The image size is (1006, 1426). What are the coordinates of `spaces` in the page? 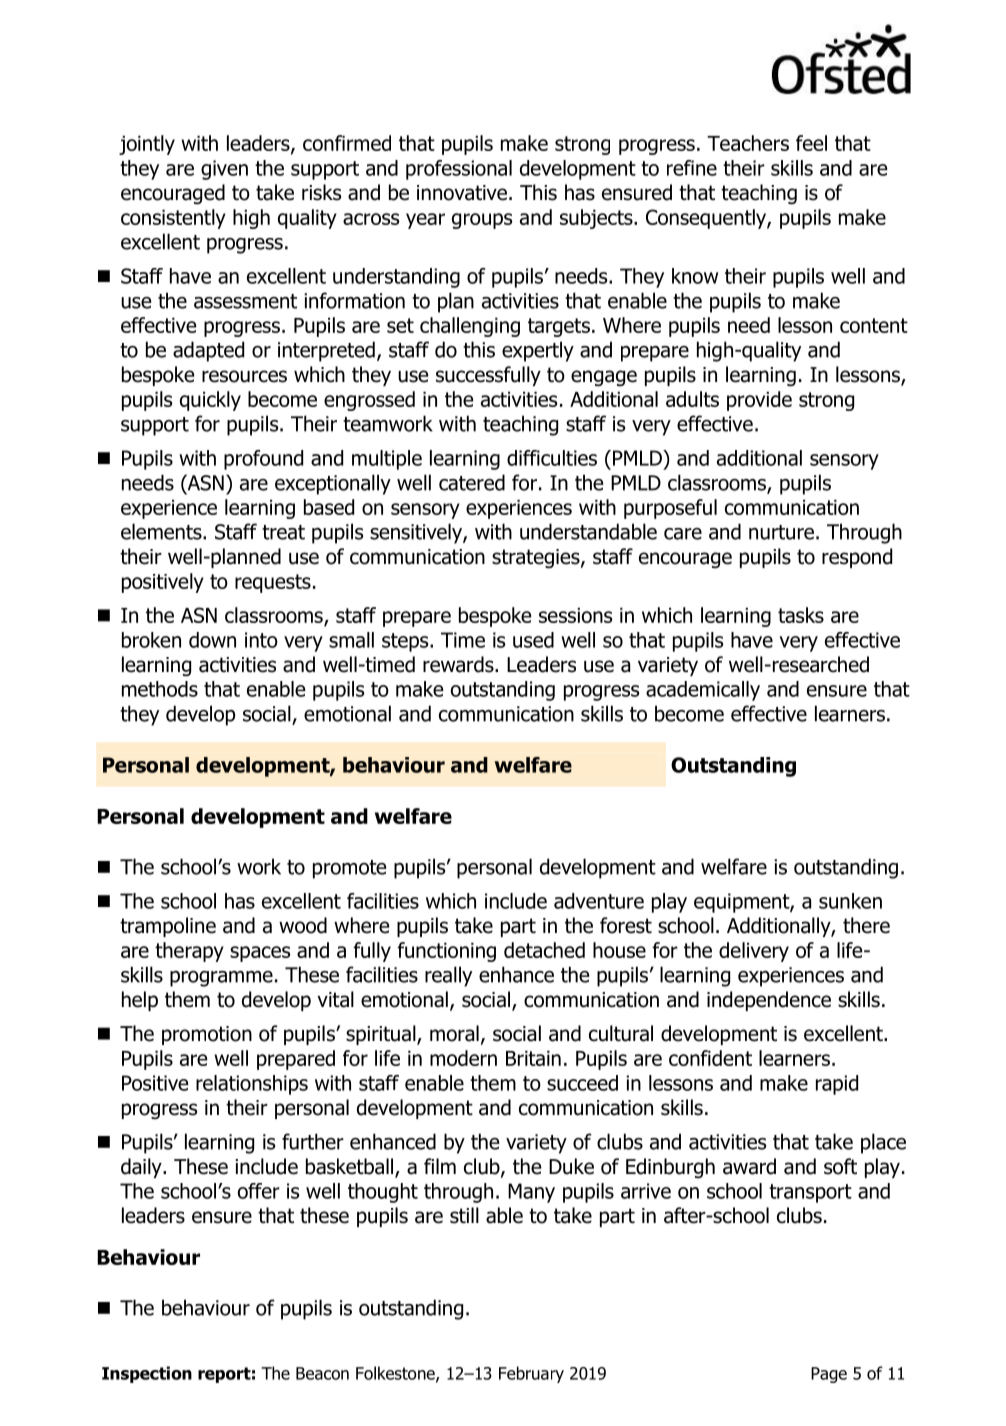 It's located at (260, 954).
